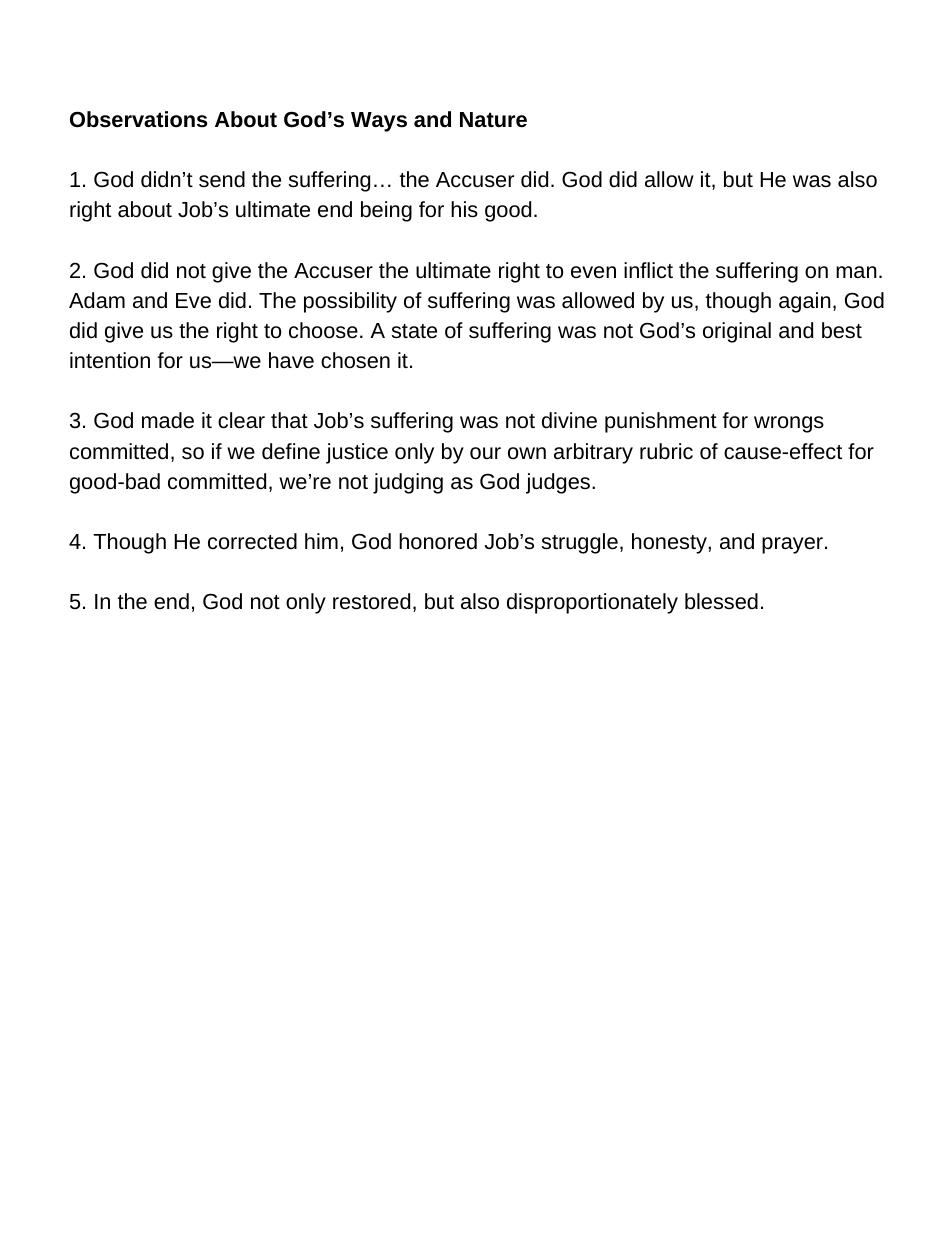 Image resolution: width=952 pixels, height=1233 pixels. I want to click on wrongs, so click(789, 424).
